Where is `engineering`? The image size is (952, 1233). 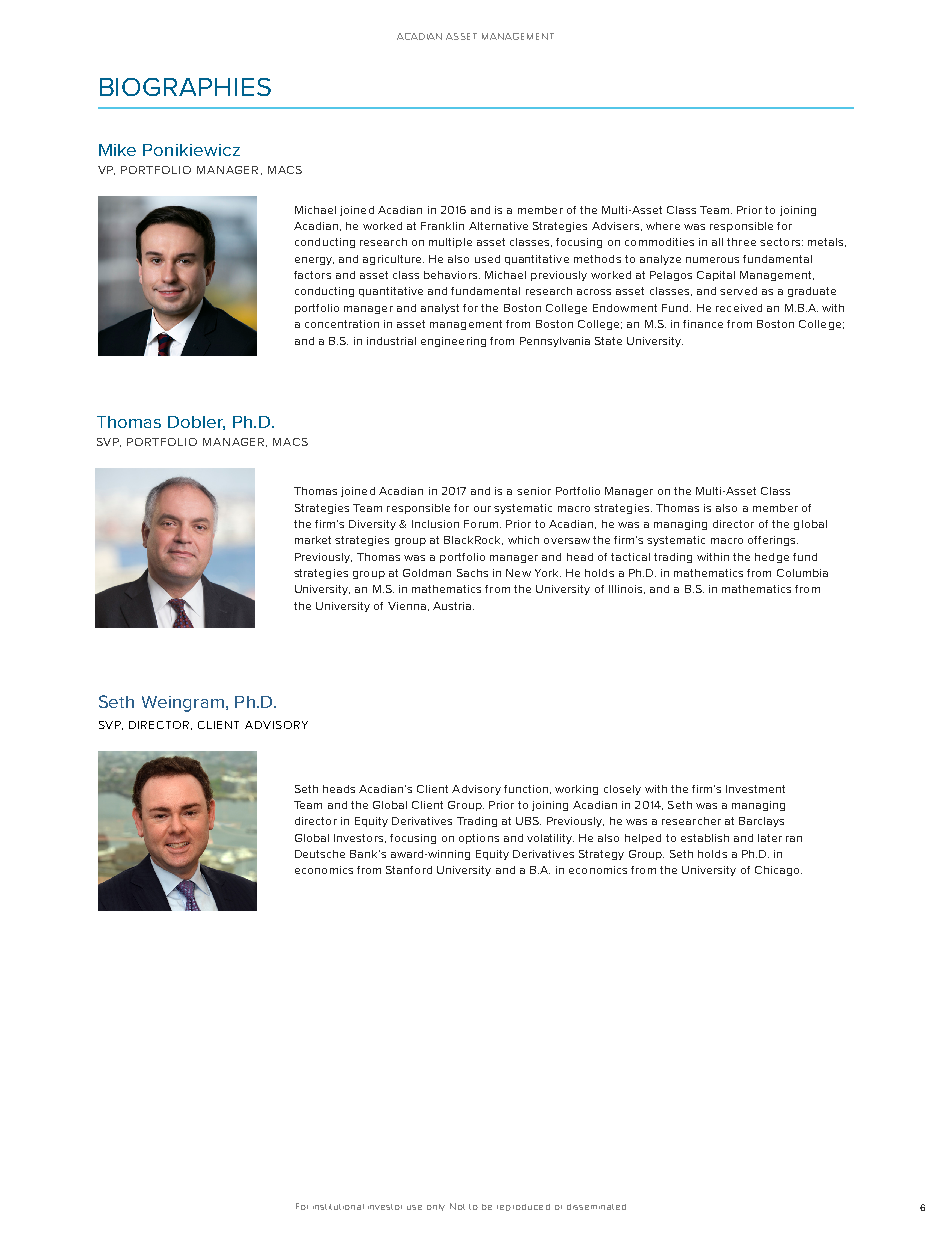
engineering is located at coordinates (453, 342).
